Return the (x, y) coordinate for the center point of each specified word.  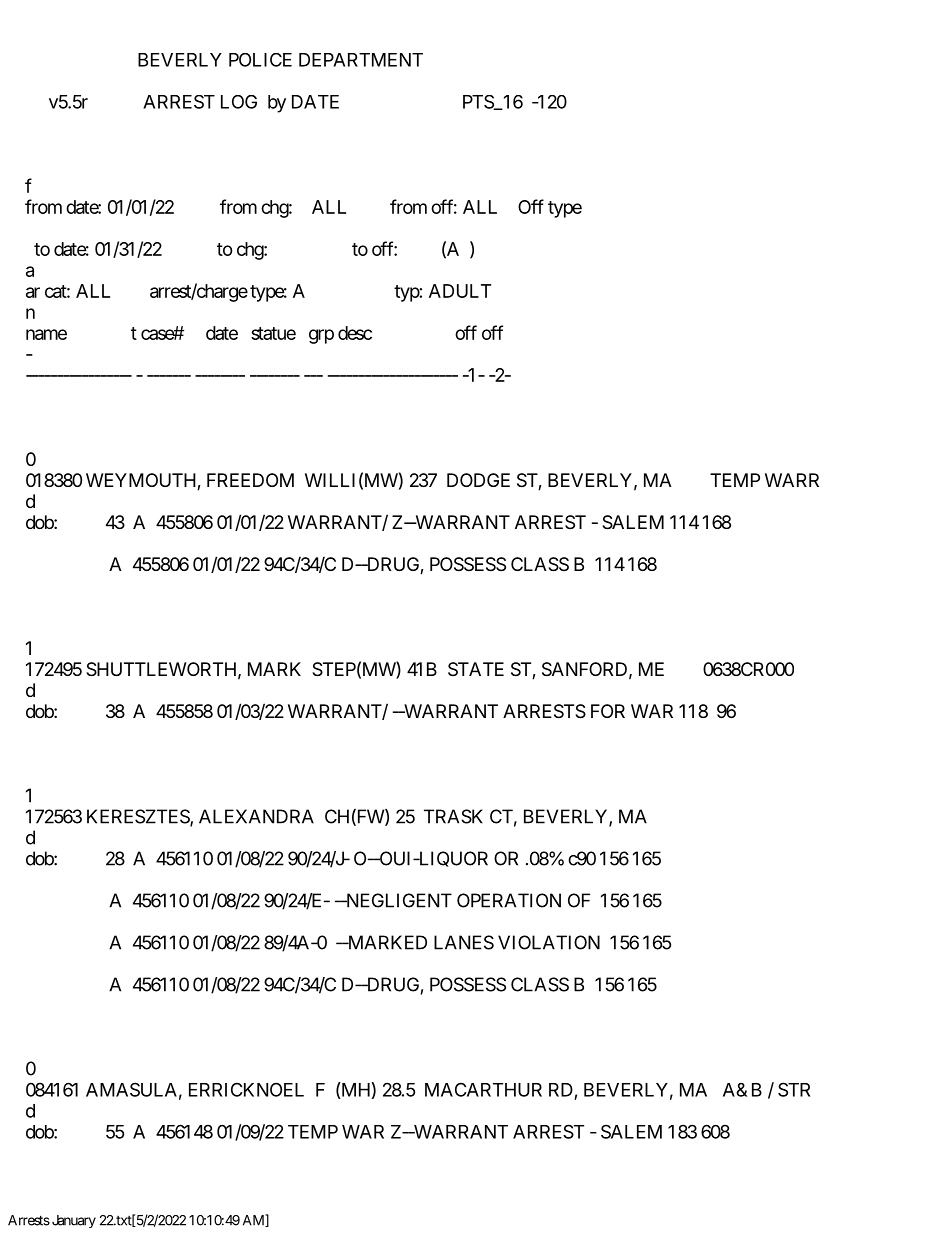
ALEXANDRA (256, 816)
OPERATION (509, 900)
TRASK (453, 816)
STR (794, 1089)
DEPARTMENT (361, 60)
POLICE (260, 60)
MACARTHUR (483, 1089)
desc (355, 333)
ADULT (460, 291)
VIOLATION (549, 942)
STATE (476, 669)
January (72, 1221)
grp (321, 336)
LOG (239, 102)
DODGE (478, 480)
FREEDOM (250, 480)
